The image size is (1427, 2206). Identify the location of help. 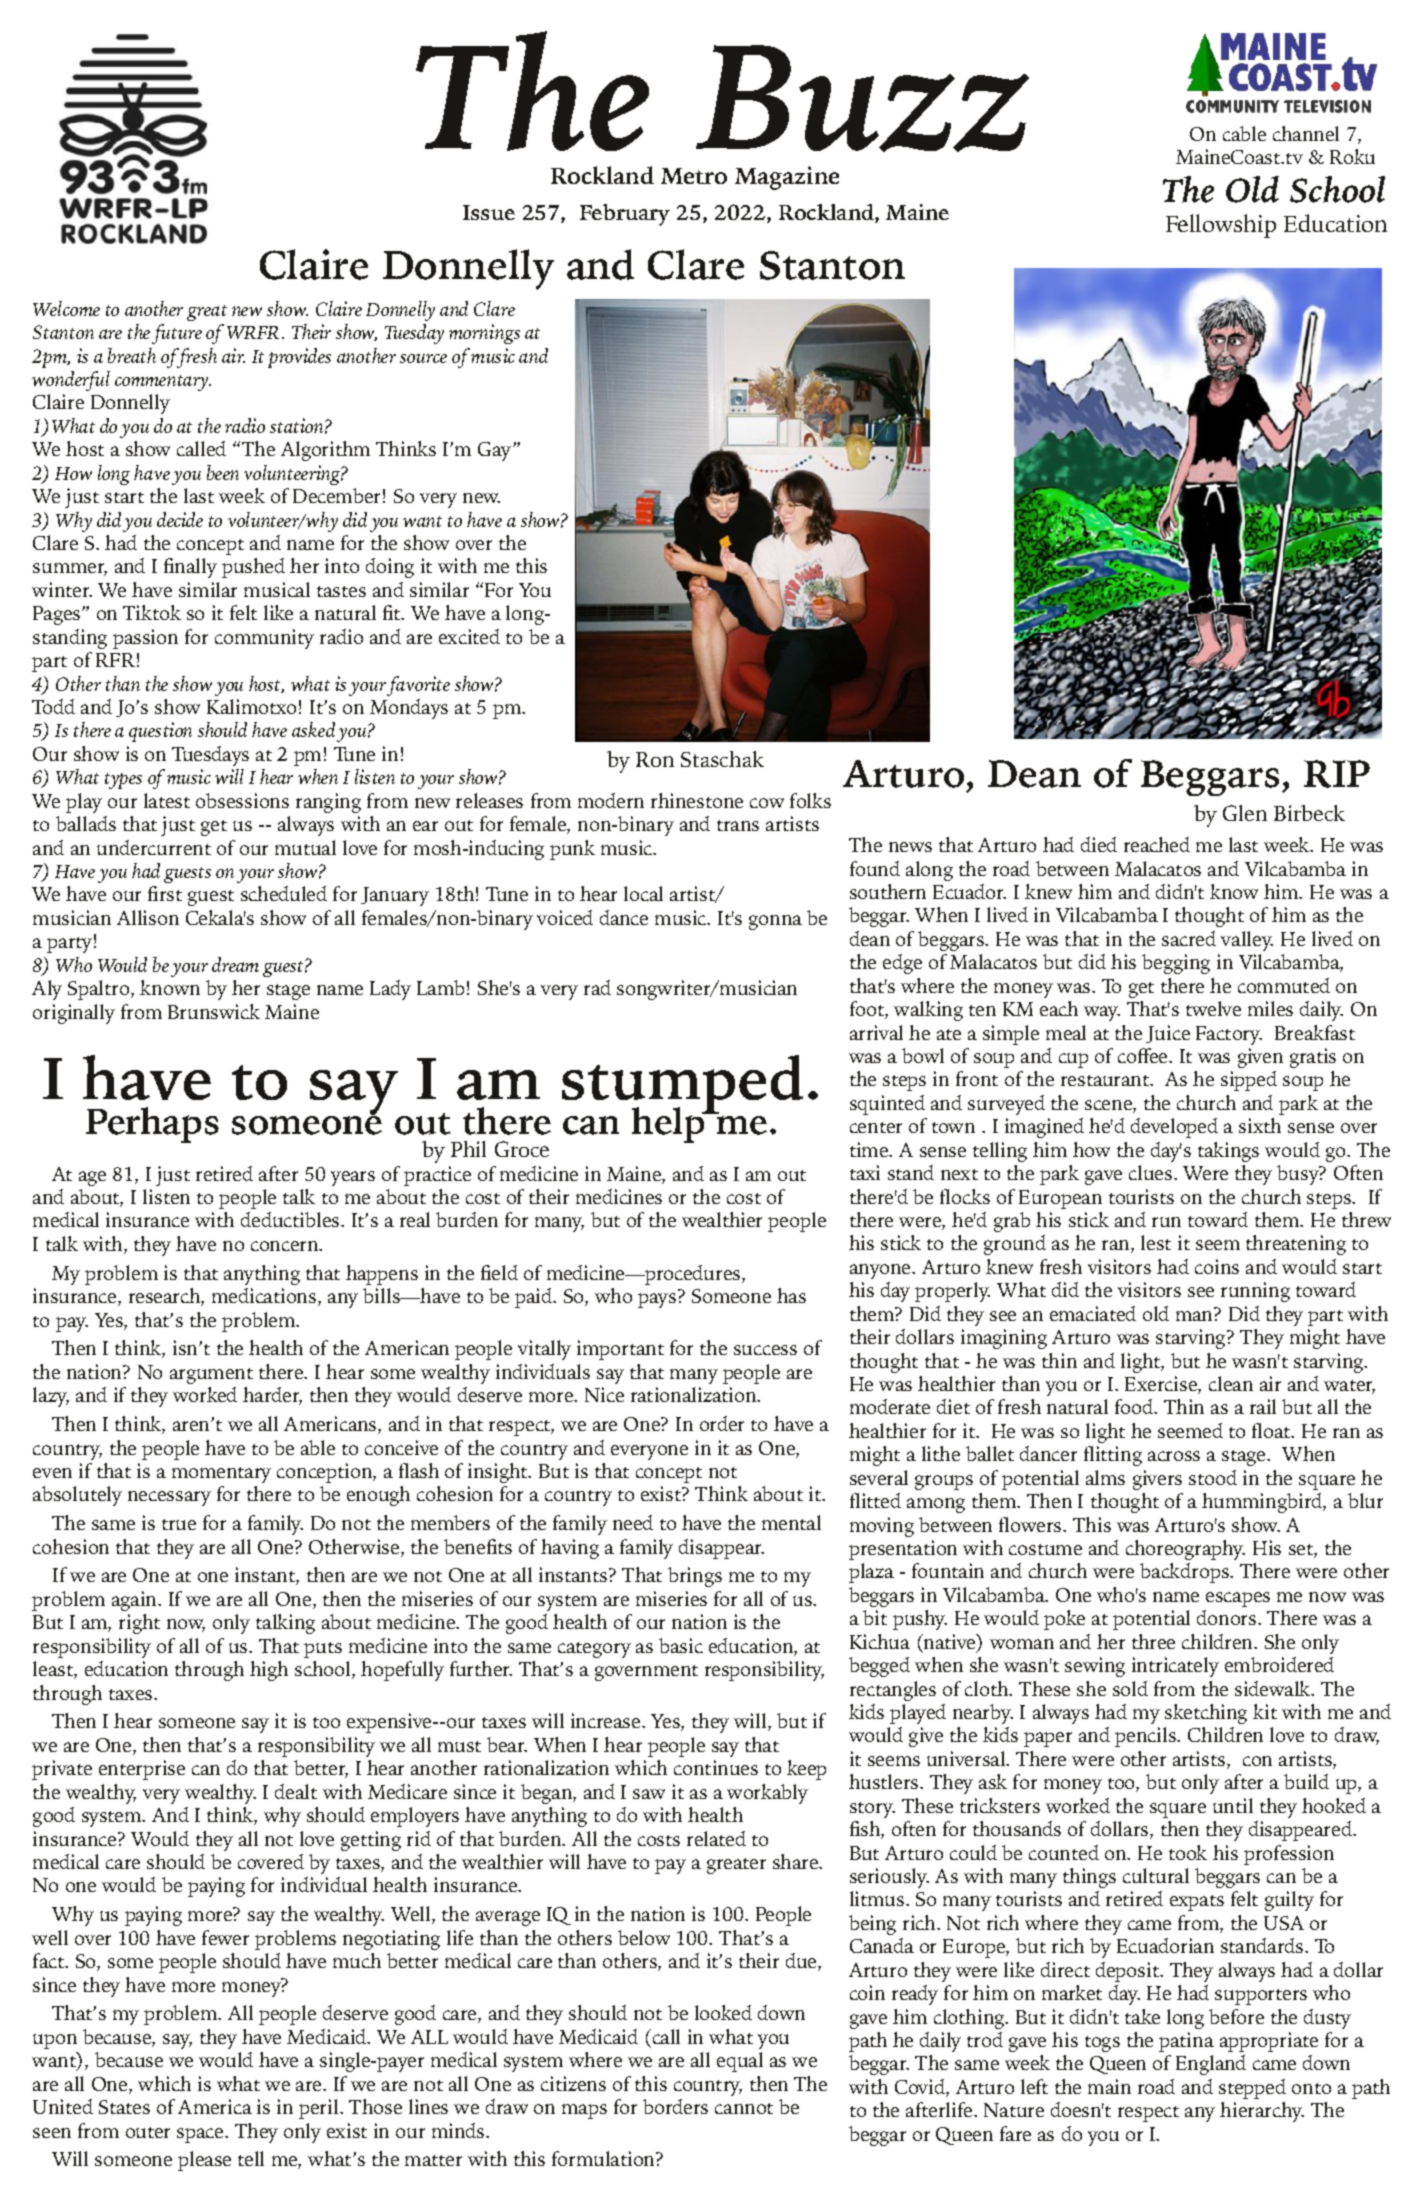
(669, 1125).
